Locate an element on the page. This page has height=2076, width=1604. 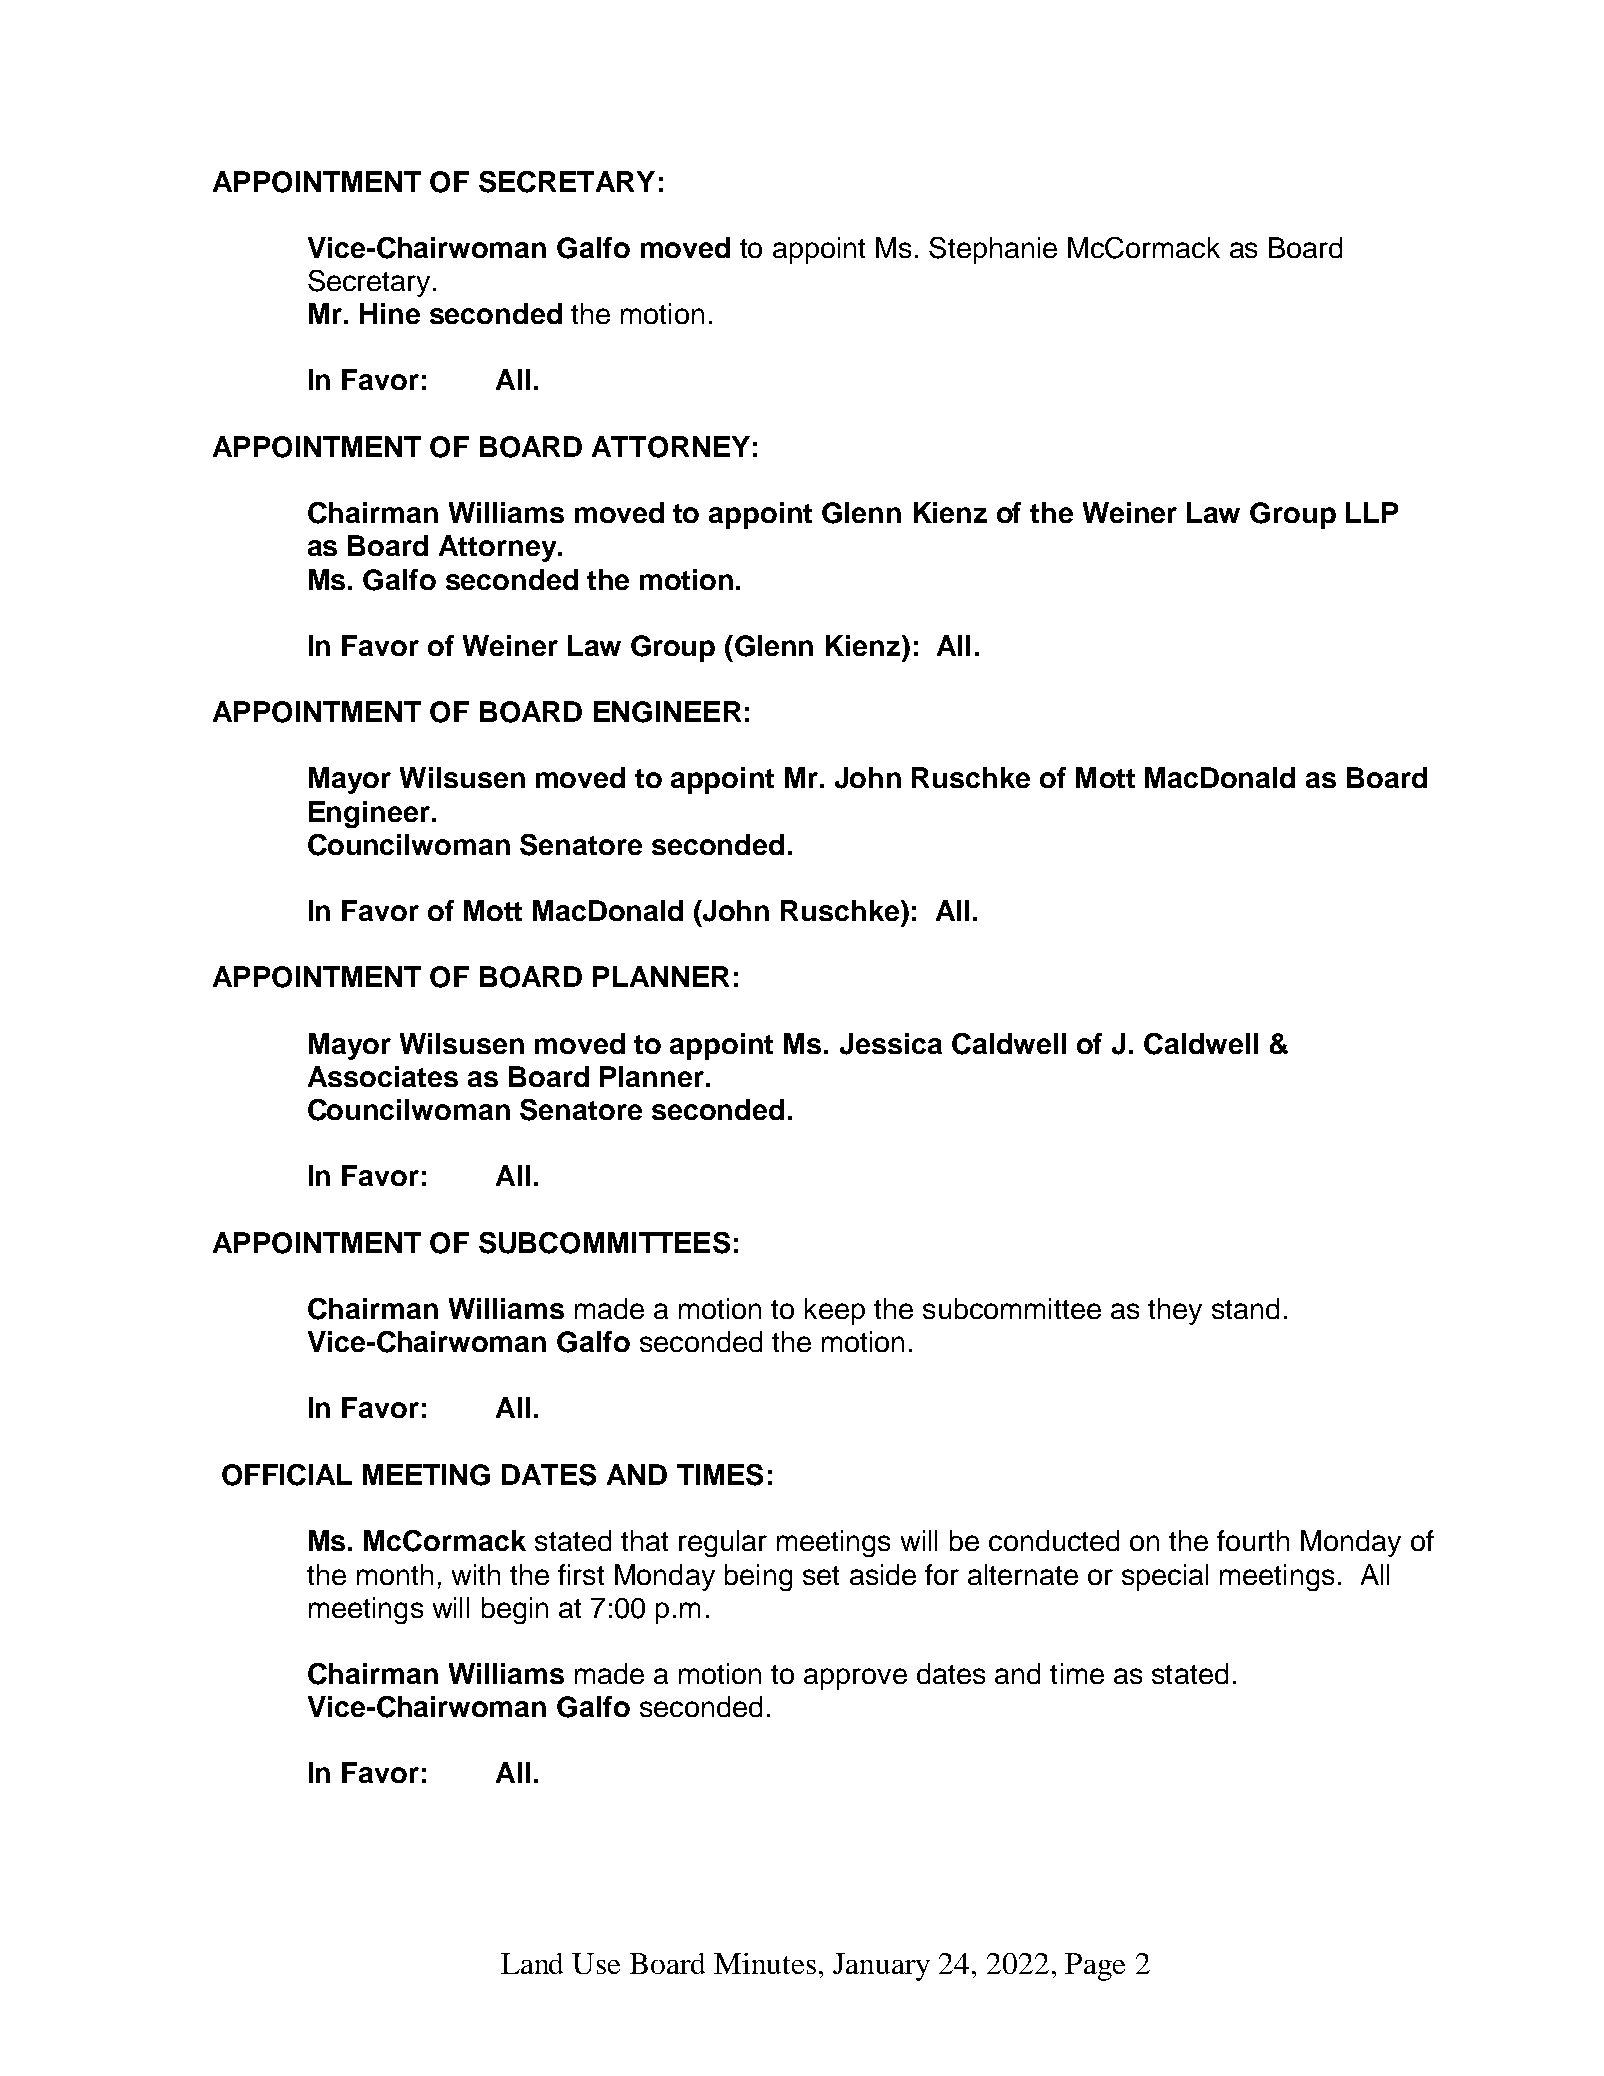
Stephanie is located at coordinates (993, 250).
